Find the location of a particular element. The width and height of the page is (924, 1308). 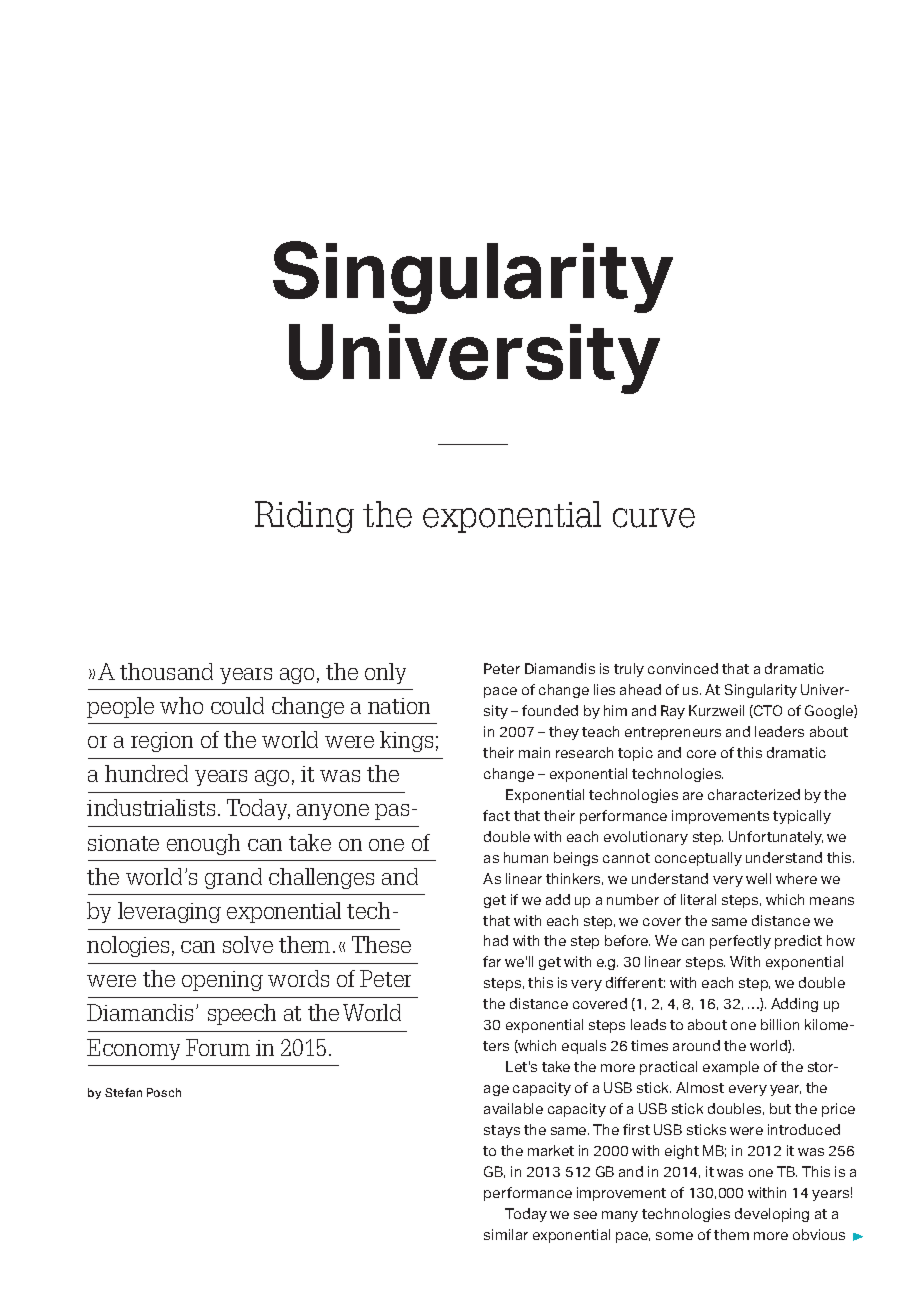

well is located at coordinates (758, 878).
